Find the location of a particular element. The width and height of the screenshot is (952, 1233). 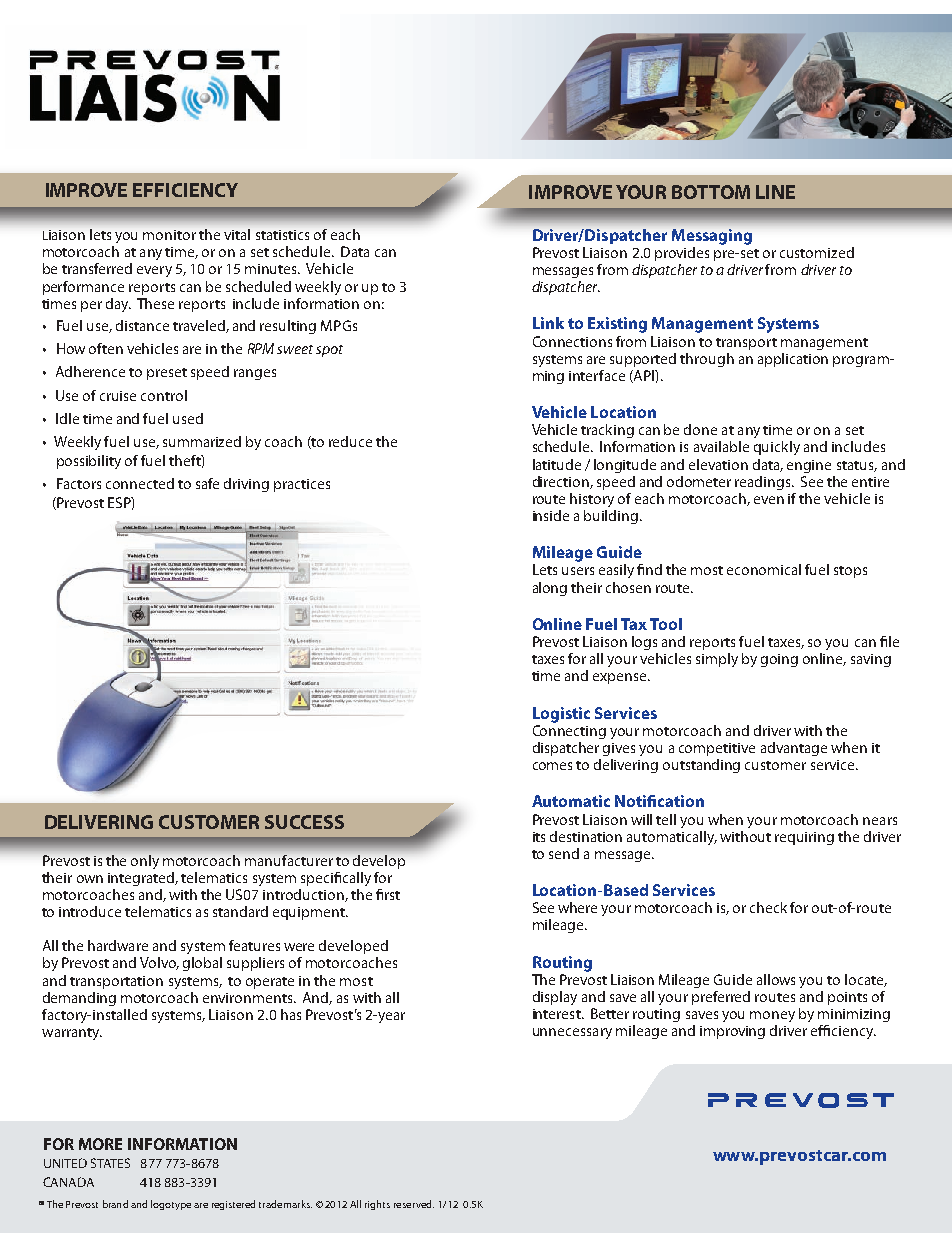

customized is located at coordinates (817, 252).
